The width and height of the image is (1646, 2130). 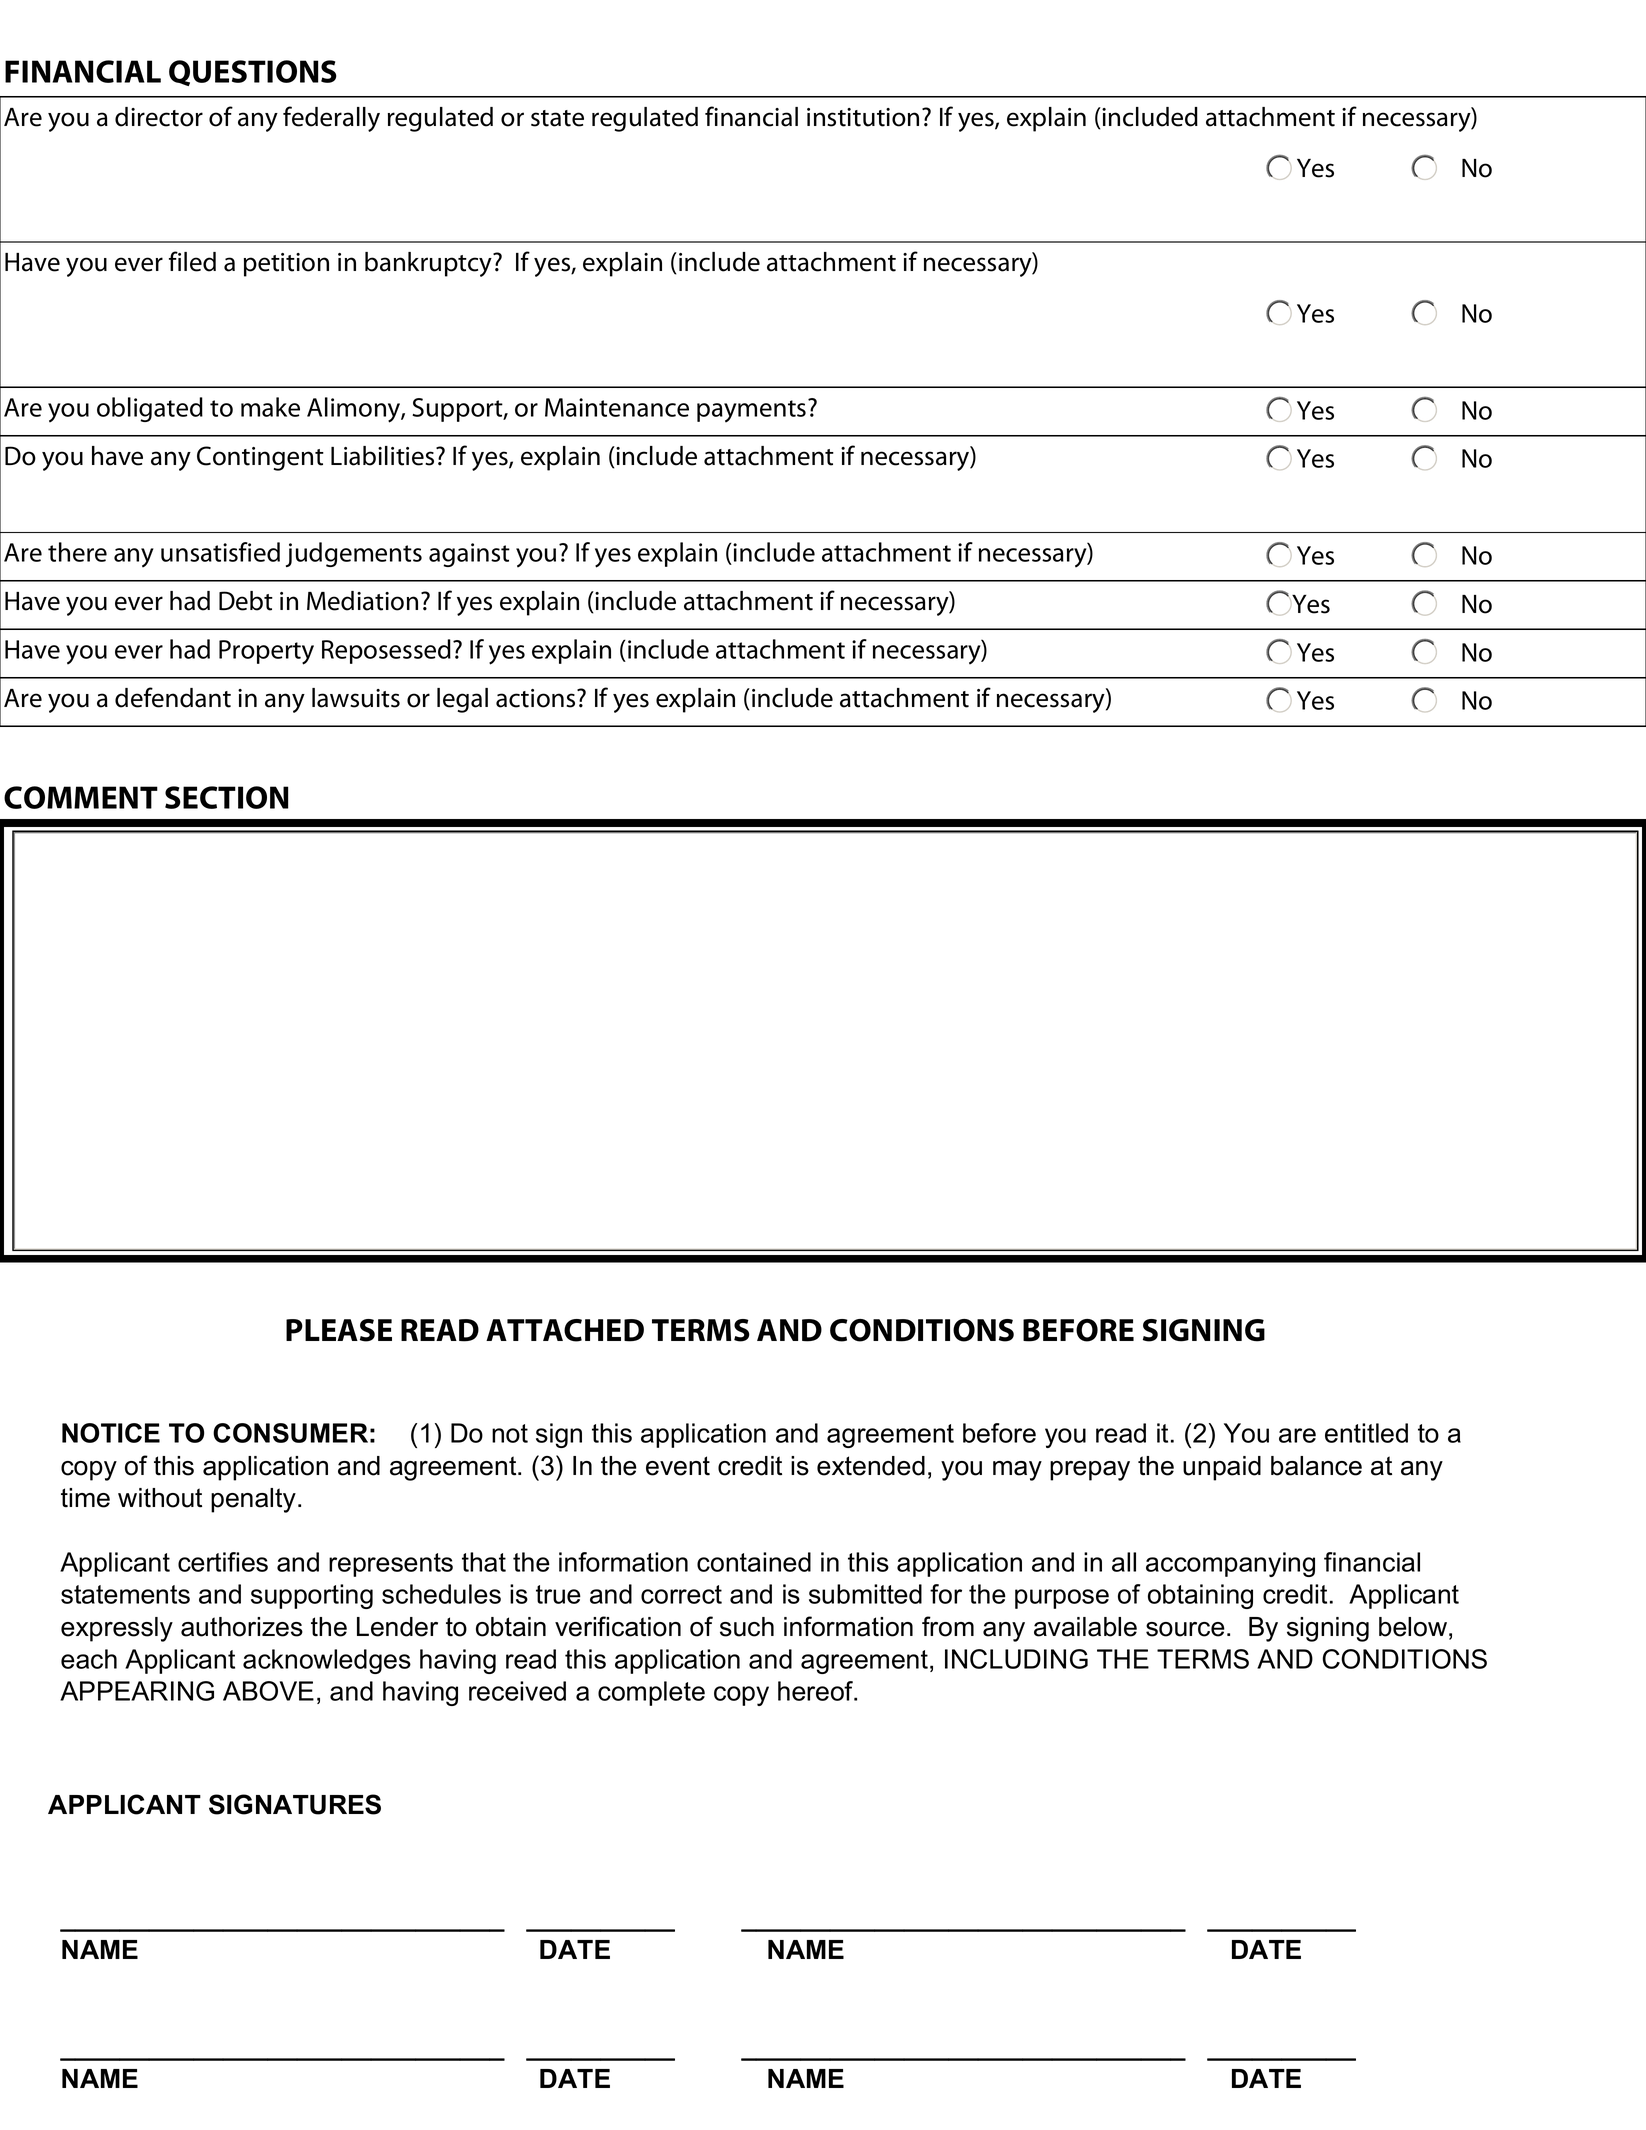 I want to click on entitled, so click(x=1366, y=1433).
